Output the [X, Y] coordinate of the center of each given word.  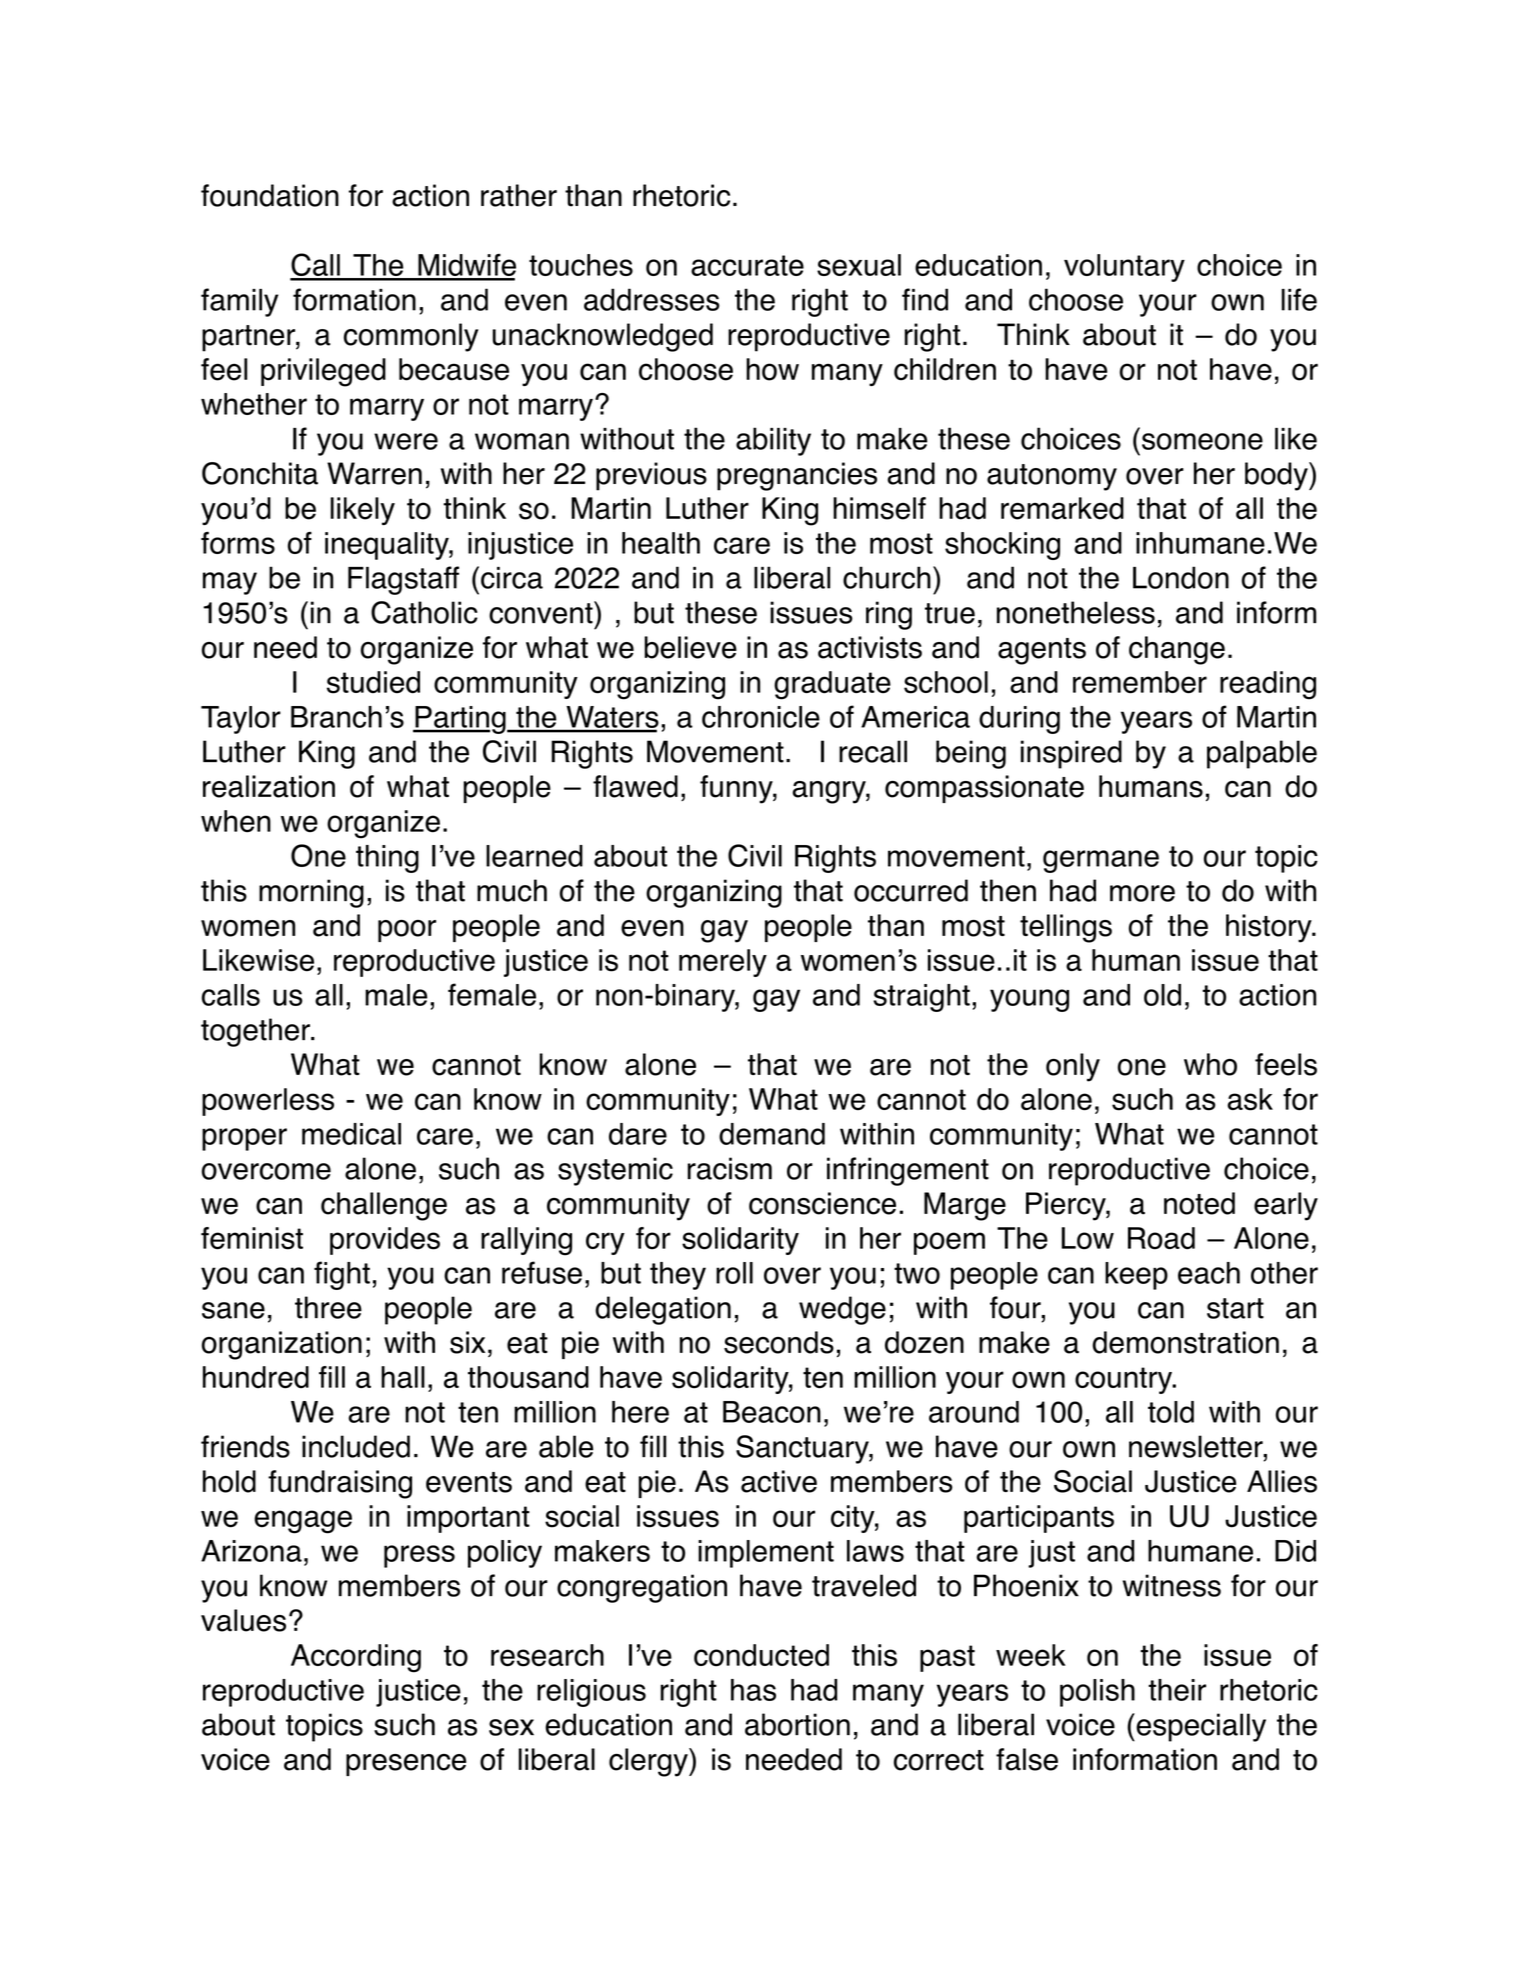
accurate [747, 265]
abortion [797, 1724]
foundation [270, 195]
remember [1140, 682]
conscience [822, 1203]
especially [1200, 1727]
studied [373, 682]
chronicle [761, 717]
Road [1161, 1238]
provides [385, 1241]
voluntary [1124, 268]
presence [406, 1765]
